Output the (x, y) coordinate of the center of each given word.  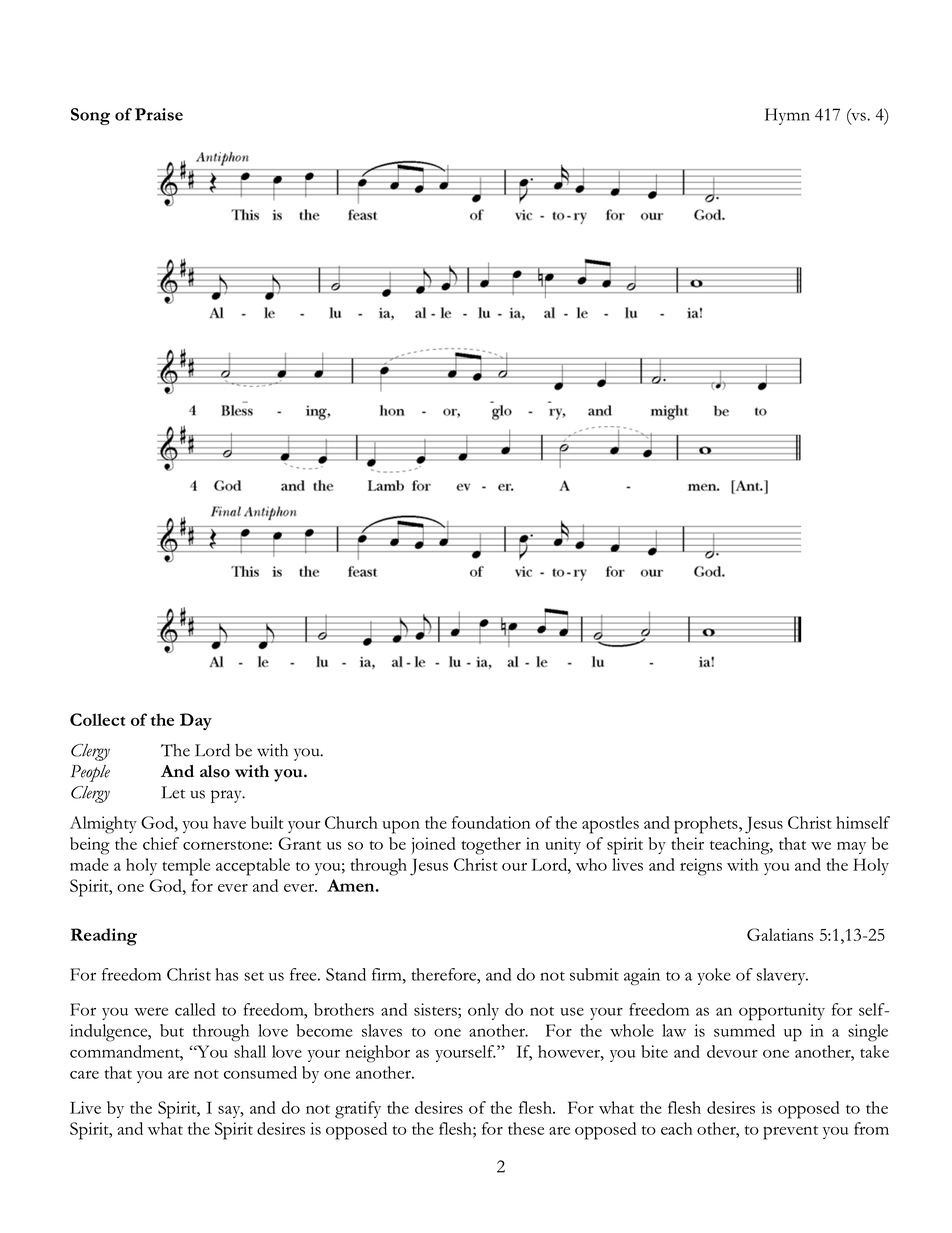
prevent (790, 1132)
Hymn (787, 116)
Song (90, 116)
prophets (707, 825)
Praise (159, 114)
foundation (491, 822)
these (526, 1128)
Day (196, 721)
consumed (260, 1072)
